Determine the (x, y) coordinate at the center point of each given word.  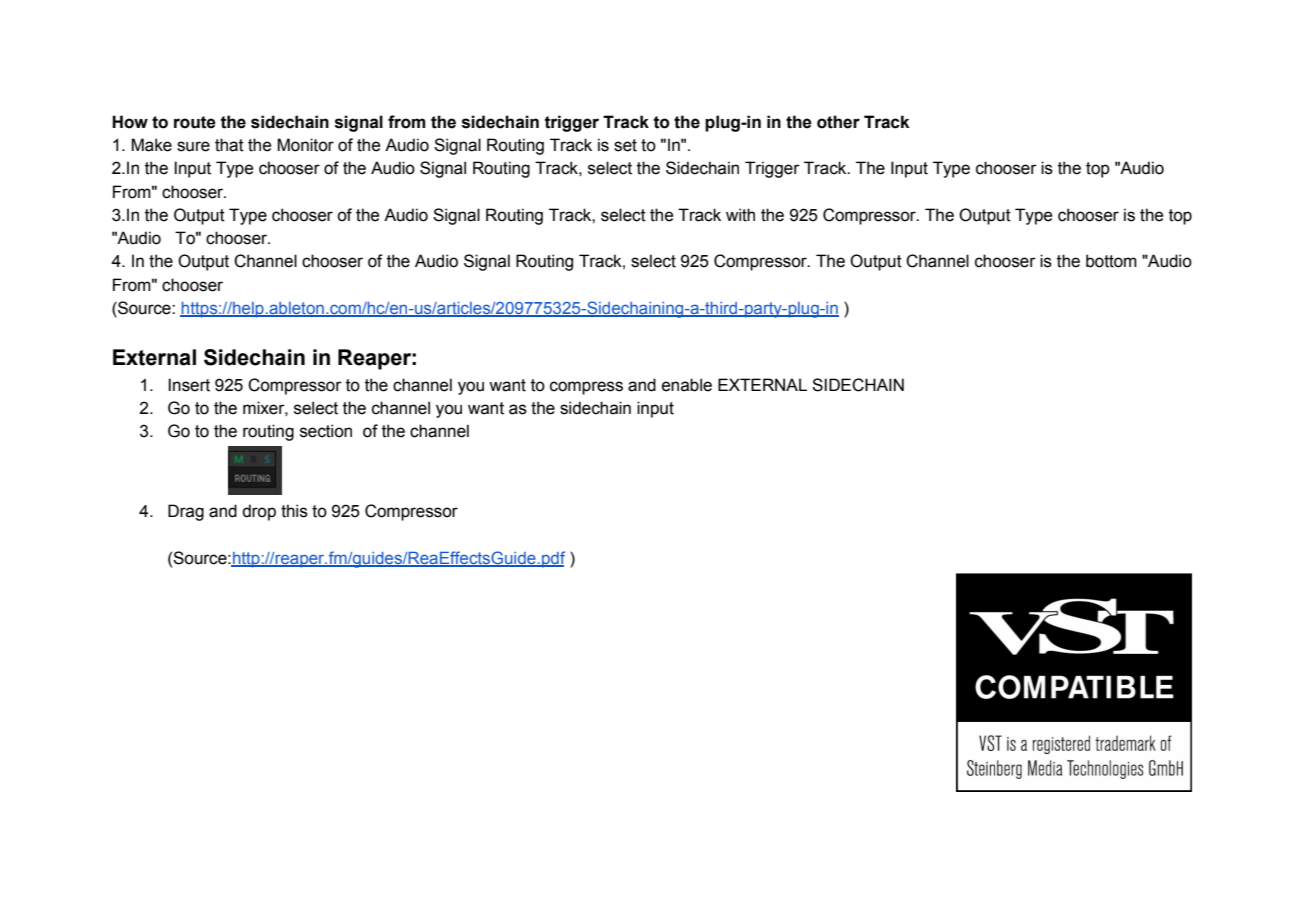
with (740, 215)
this (294, 511)
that (229, 145)
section (326, 431)
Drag (186, 512)
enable (687, 385)
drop (259, 512)
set (625, 145)
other (838, 122)
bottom (1111, 261)
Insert (189, 385)
